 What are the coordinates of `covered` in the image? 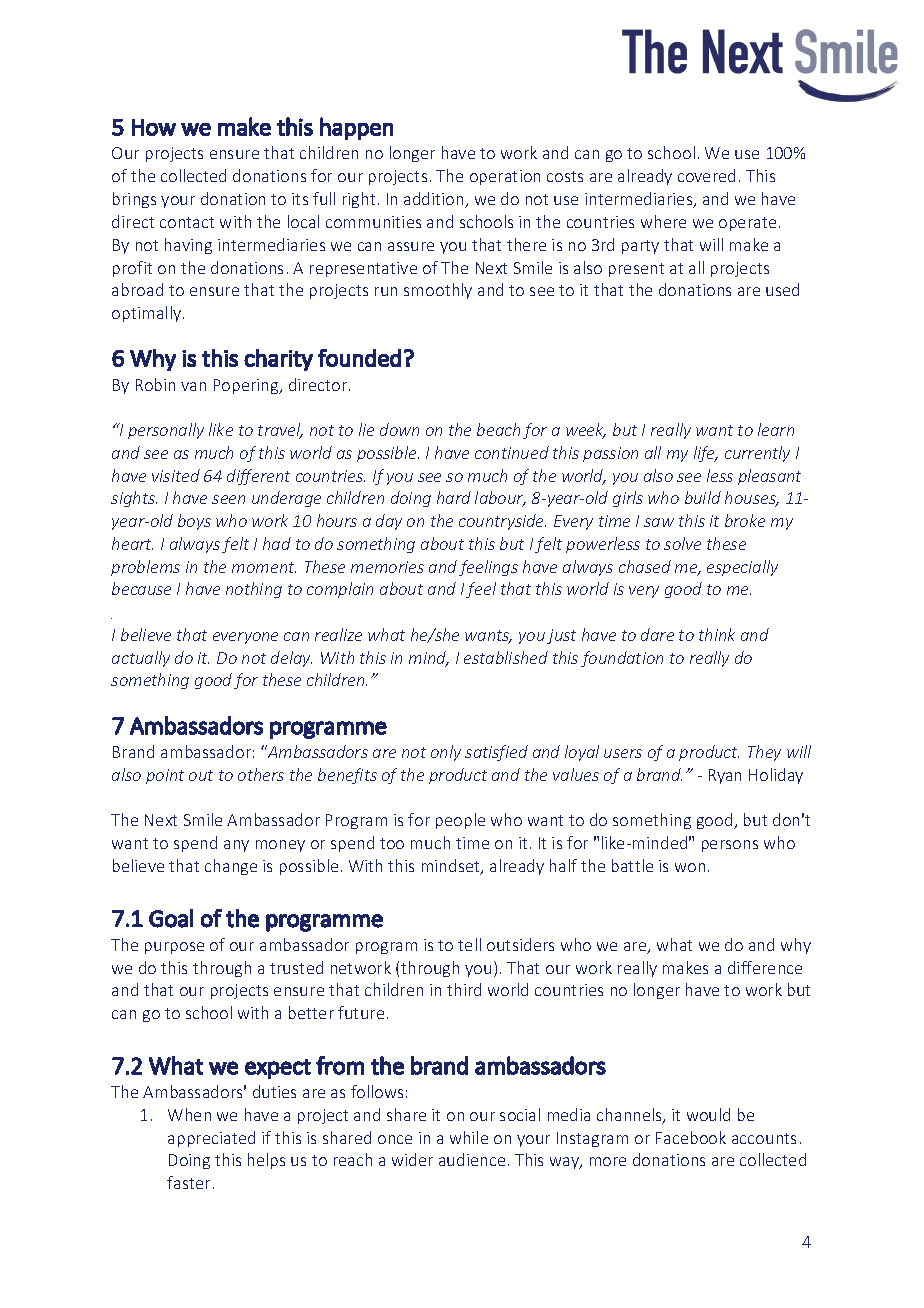 It's located at (706, 175).
